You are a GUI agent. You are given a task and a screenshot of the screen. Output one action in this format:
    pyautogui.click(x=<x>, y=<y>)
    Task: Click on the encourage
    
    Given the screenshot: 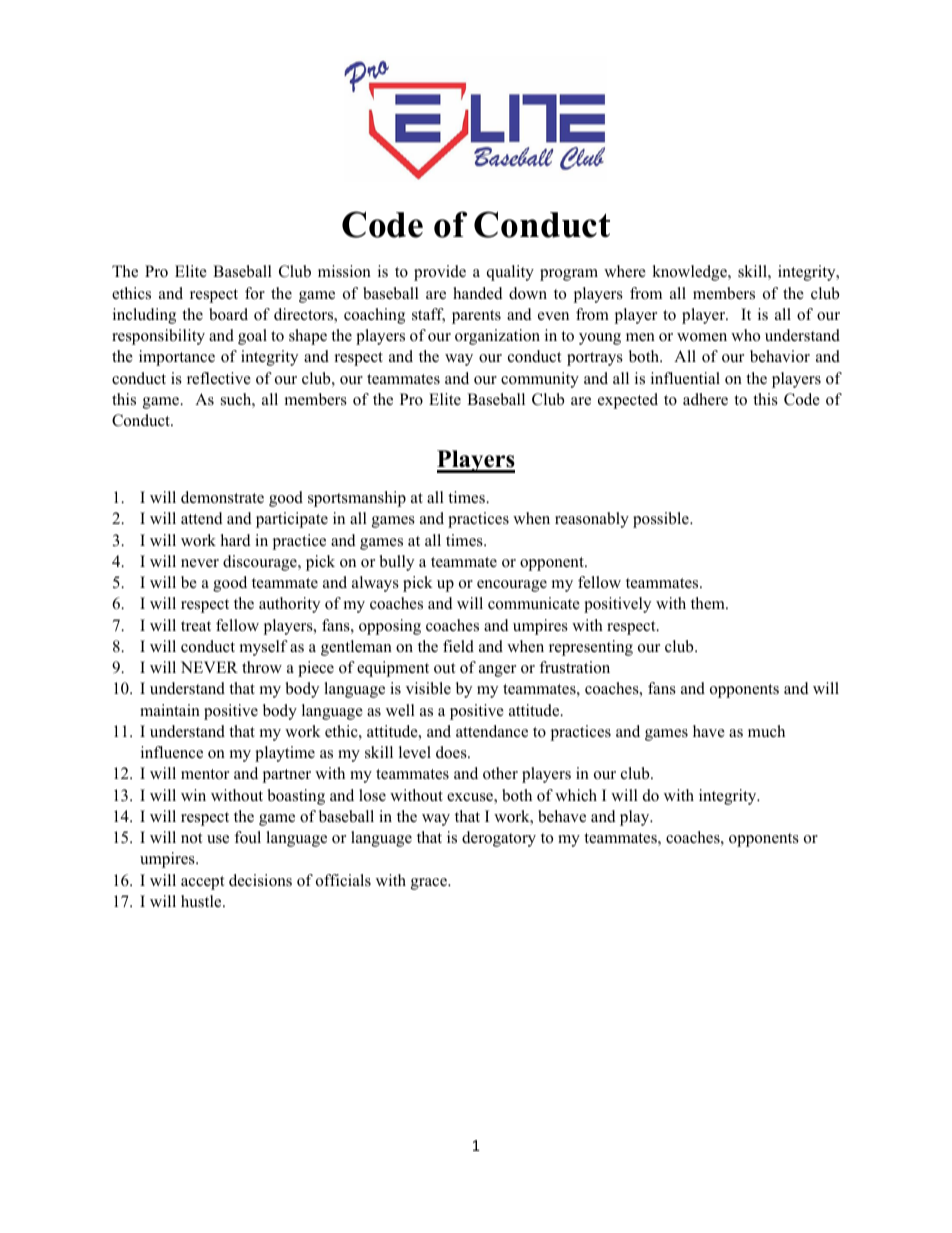 What is the action you would take?
    pyautogui.click(x=512, y=586)
